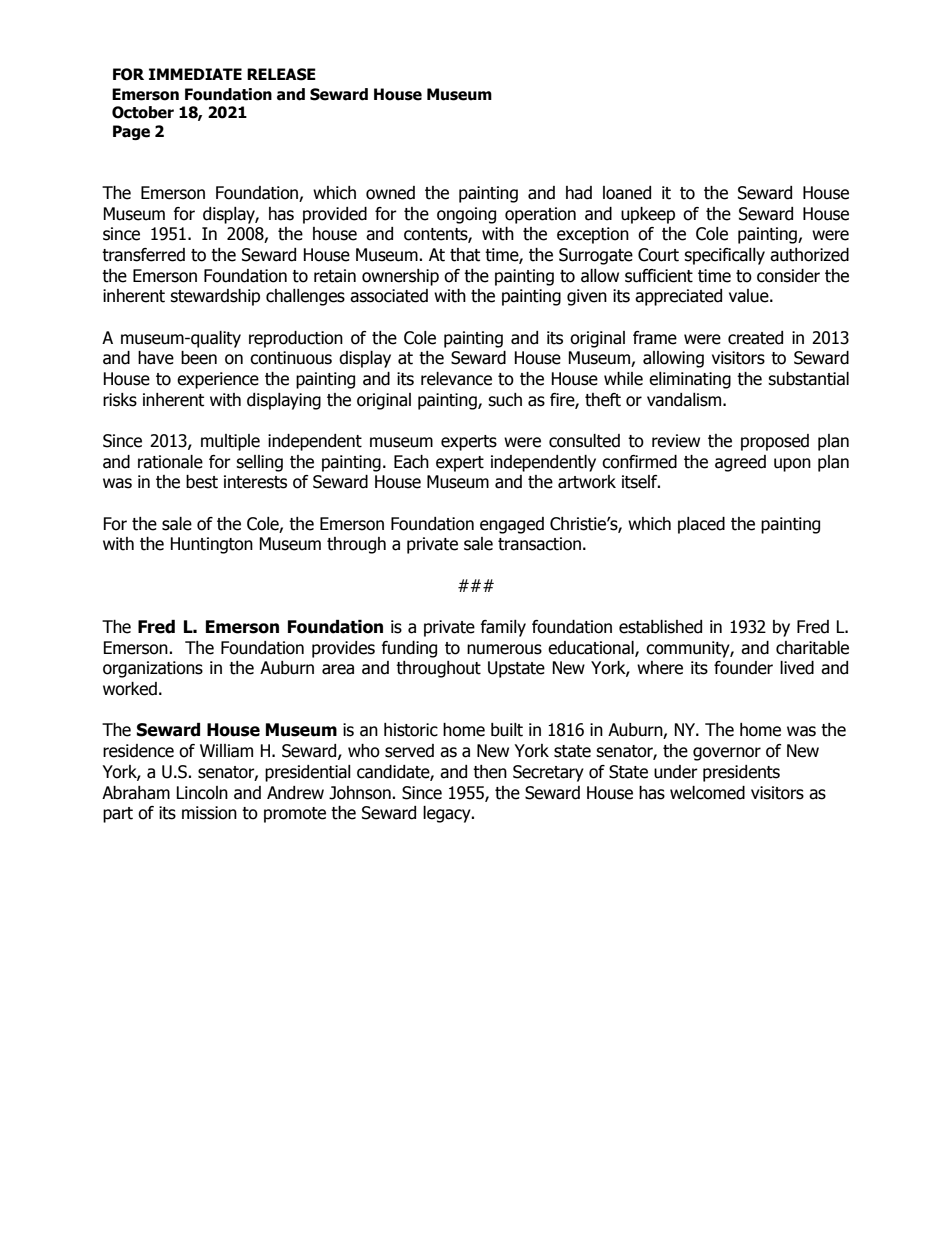  What do you see at coordinates (211, 545) in the screenshot?
I see `Huntington` at bounding box center [211, 545].
